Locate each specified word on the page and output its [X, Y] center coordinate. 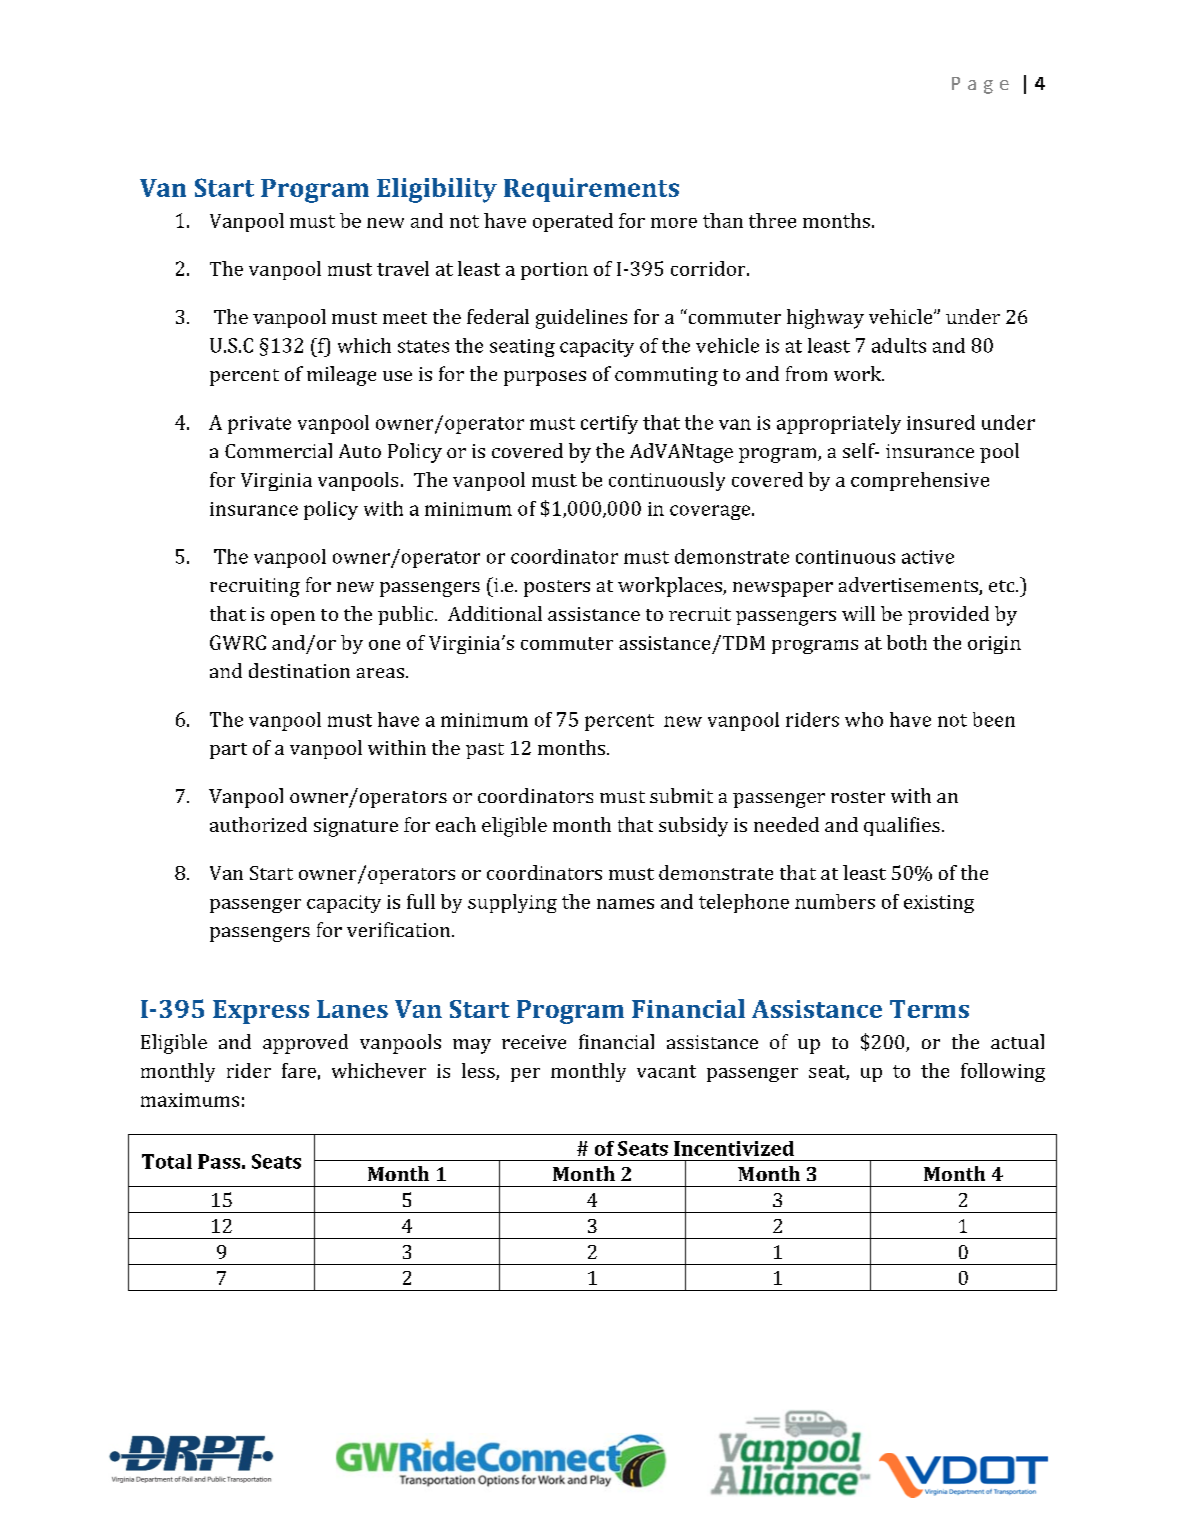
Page [980, 85]
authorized [258, 824]
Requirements [591, 190]
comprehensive [920, 481]
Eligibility [437, 190]
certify [609, 424]
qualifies [902, 826]
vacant [666, 1071]
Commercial [278, 450]
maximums [190, 1100]
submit [681, 795]
